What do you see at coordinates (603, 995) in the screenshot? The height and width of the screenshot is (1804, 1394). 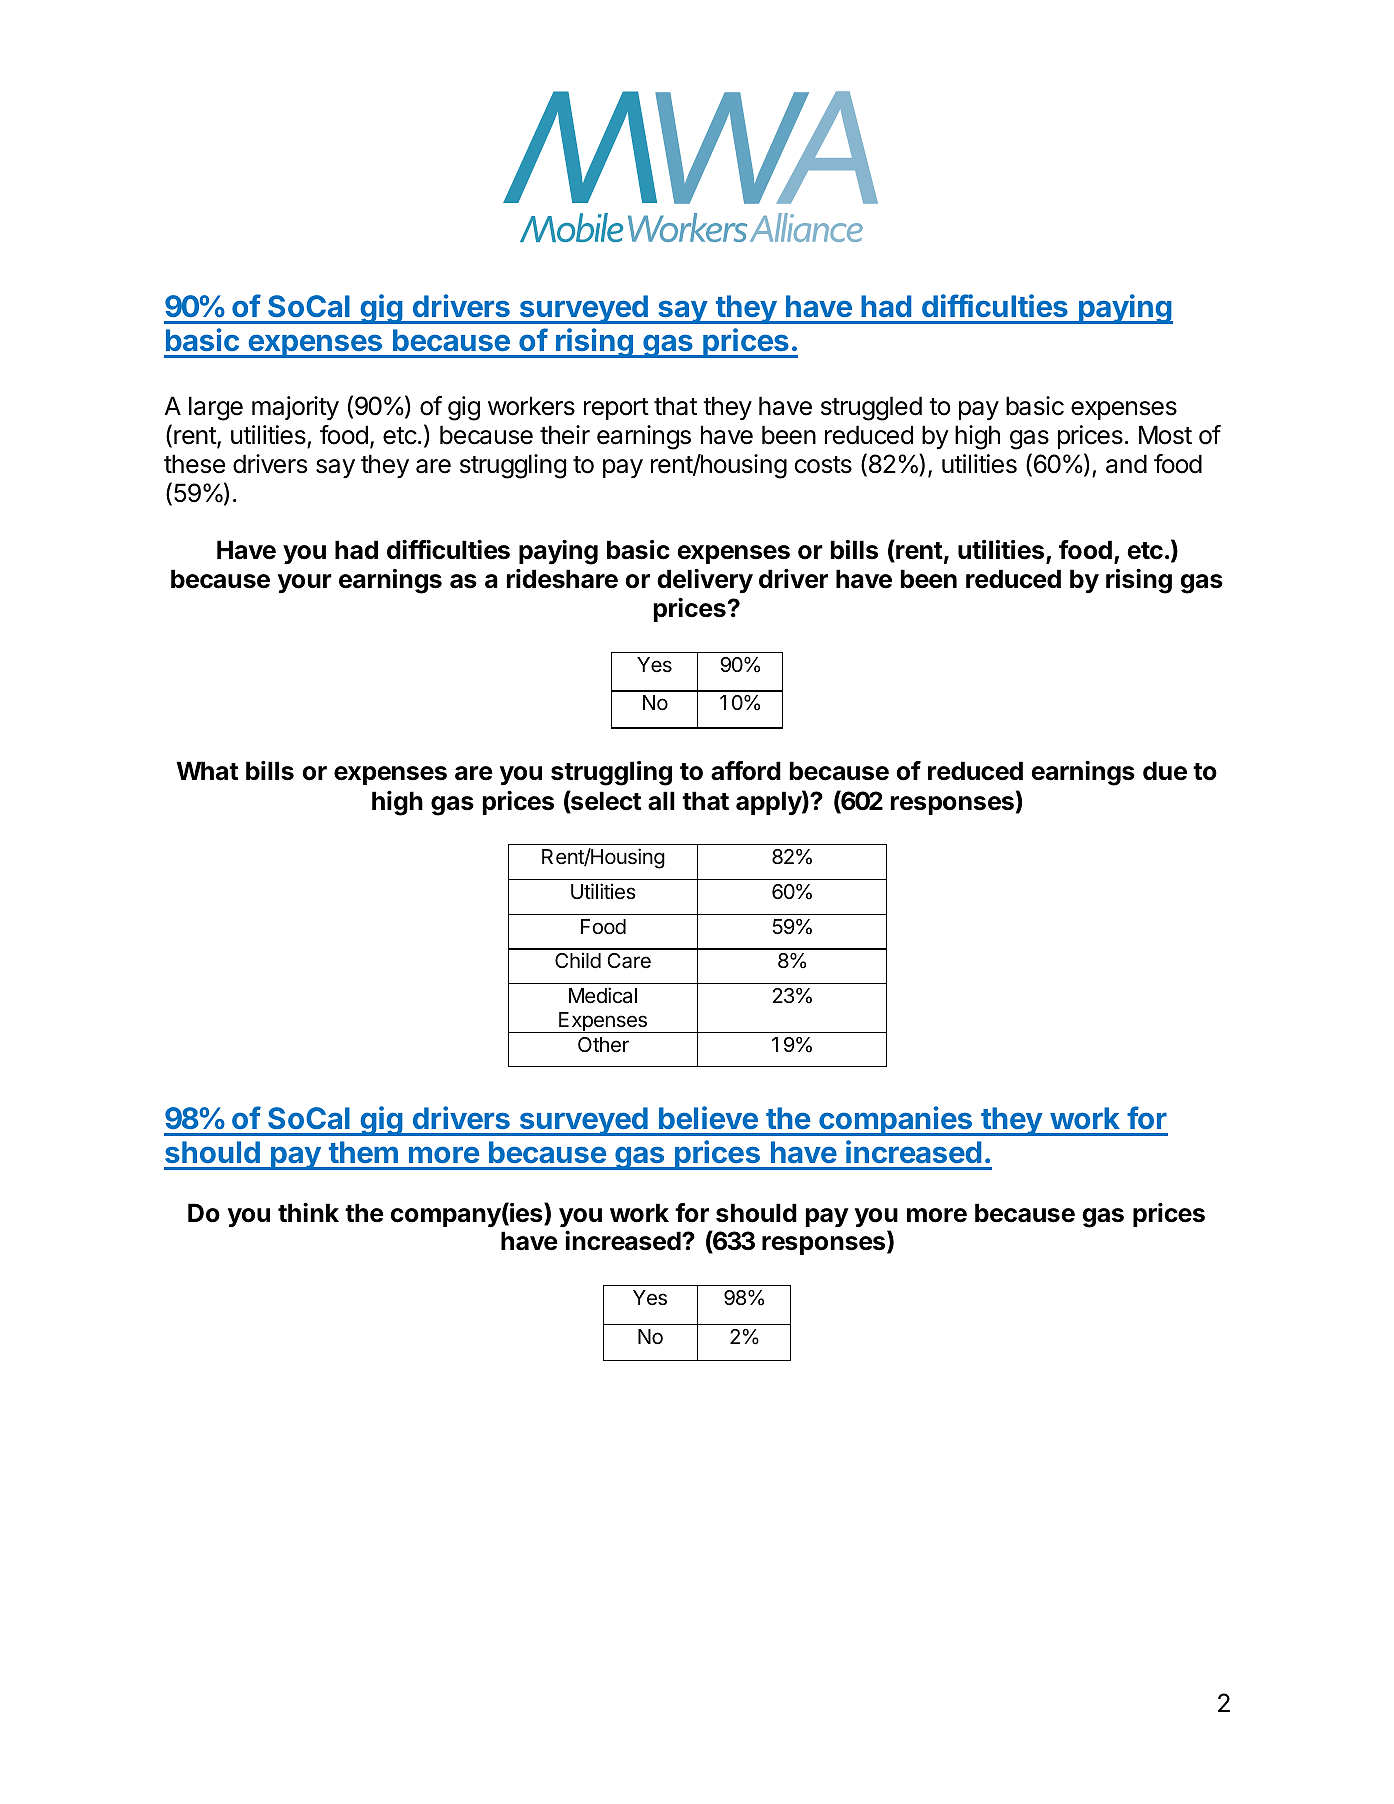 I see `Medical` at bounding box center [603, 995].
